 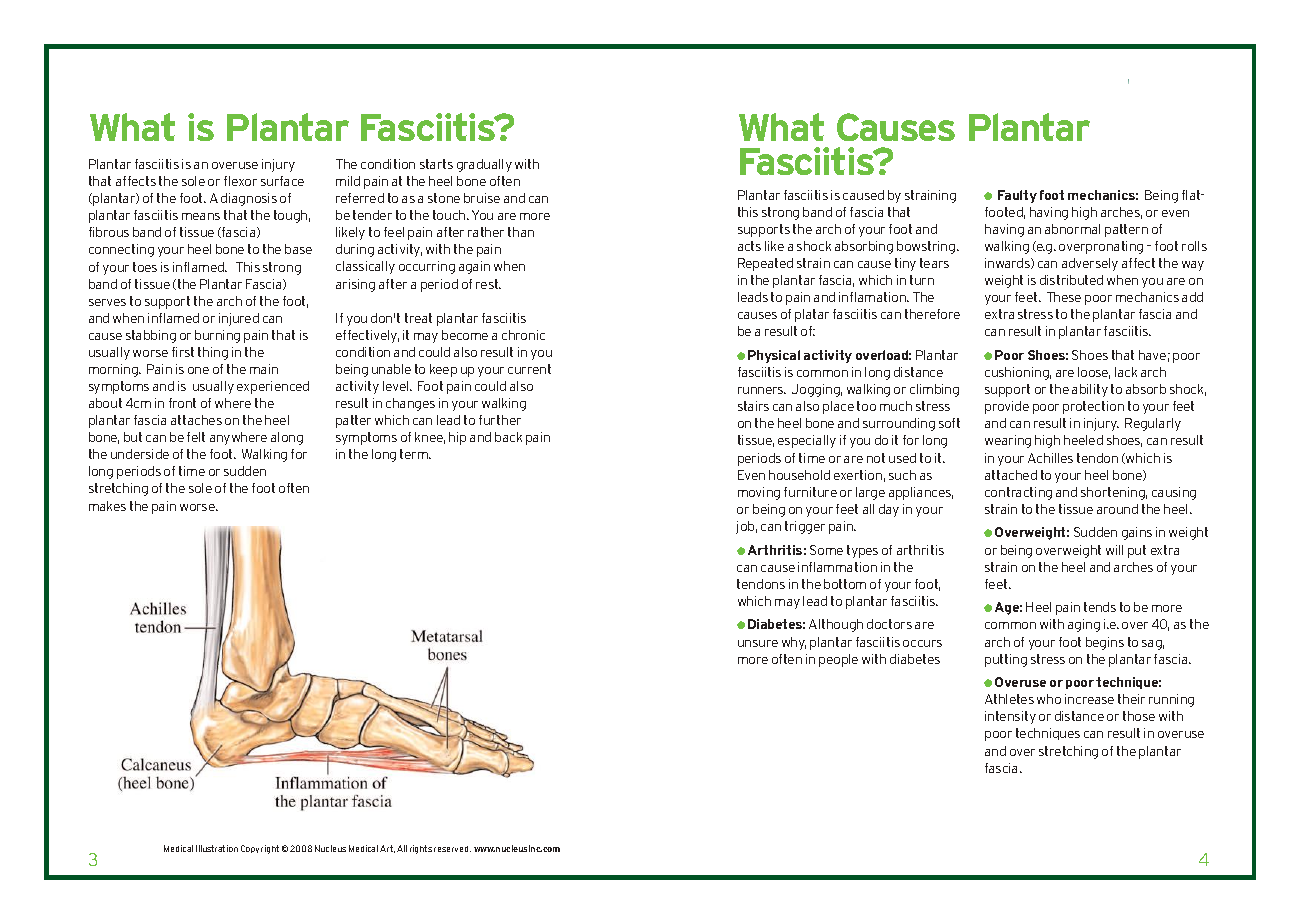 What do you see at coordinates (1090, 390) in the document?
I see `ability` at bounding box center [1090, 390].
